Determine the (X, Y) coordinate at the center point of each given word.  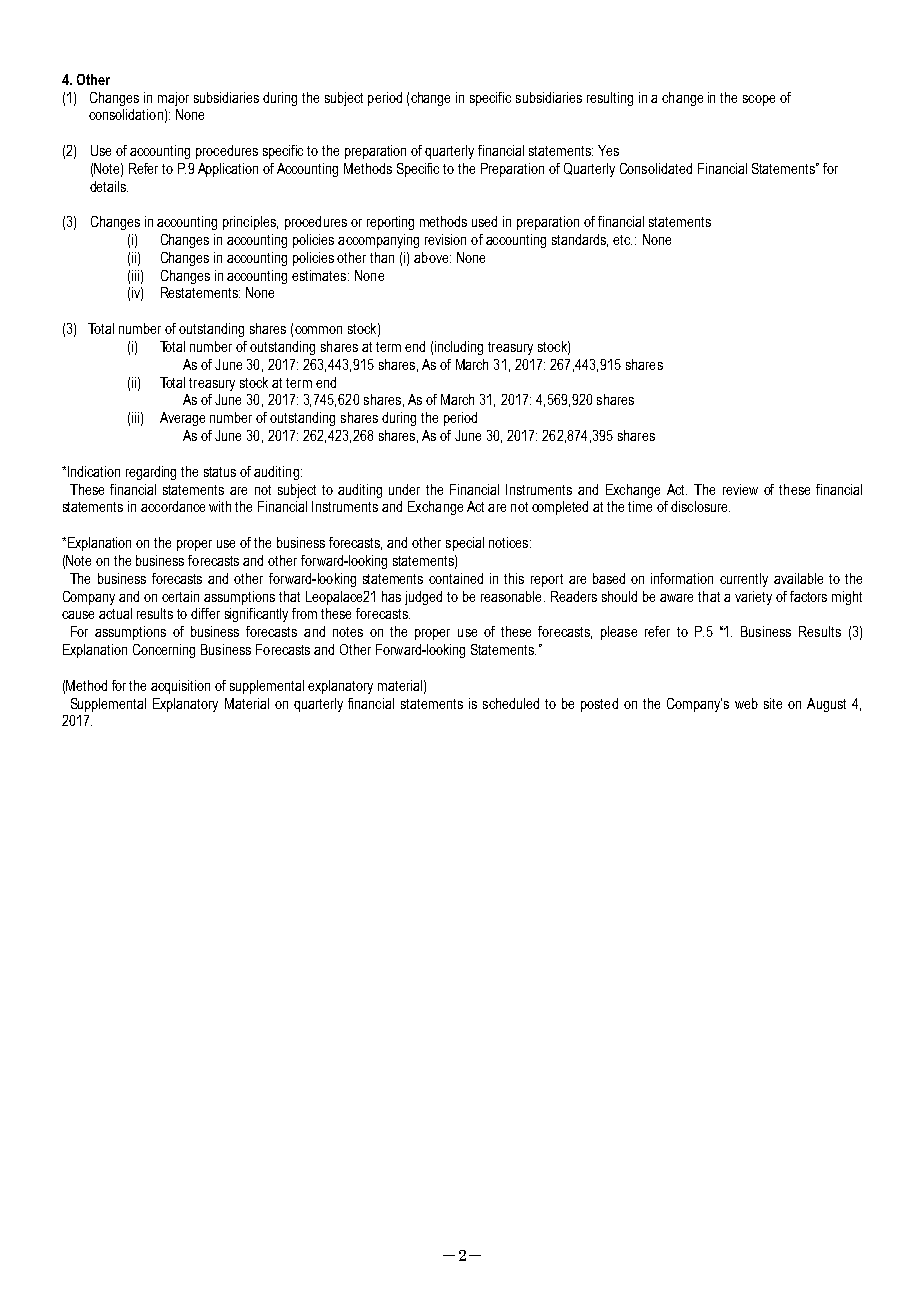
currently (744, 580)
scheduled (511, 703)
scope (759, 100)
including (459, 348)
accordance (173, 506)
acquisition (180, 687)
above (432, 257)
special (465, 544)
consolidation (126, 114)
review (740, 489)
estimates (320, 275)
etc (622, 240)
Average (182, 419)
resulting (610, 99)
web (746, 703)
